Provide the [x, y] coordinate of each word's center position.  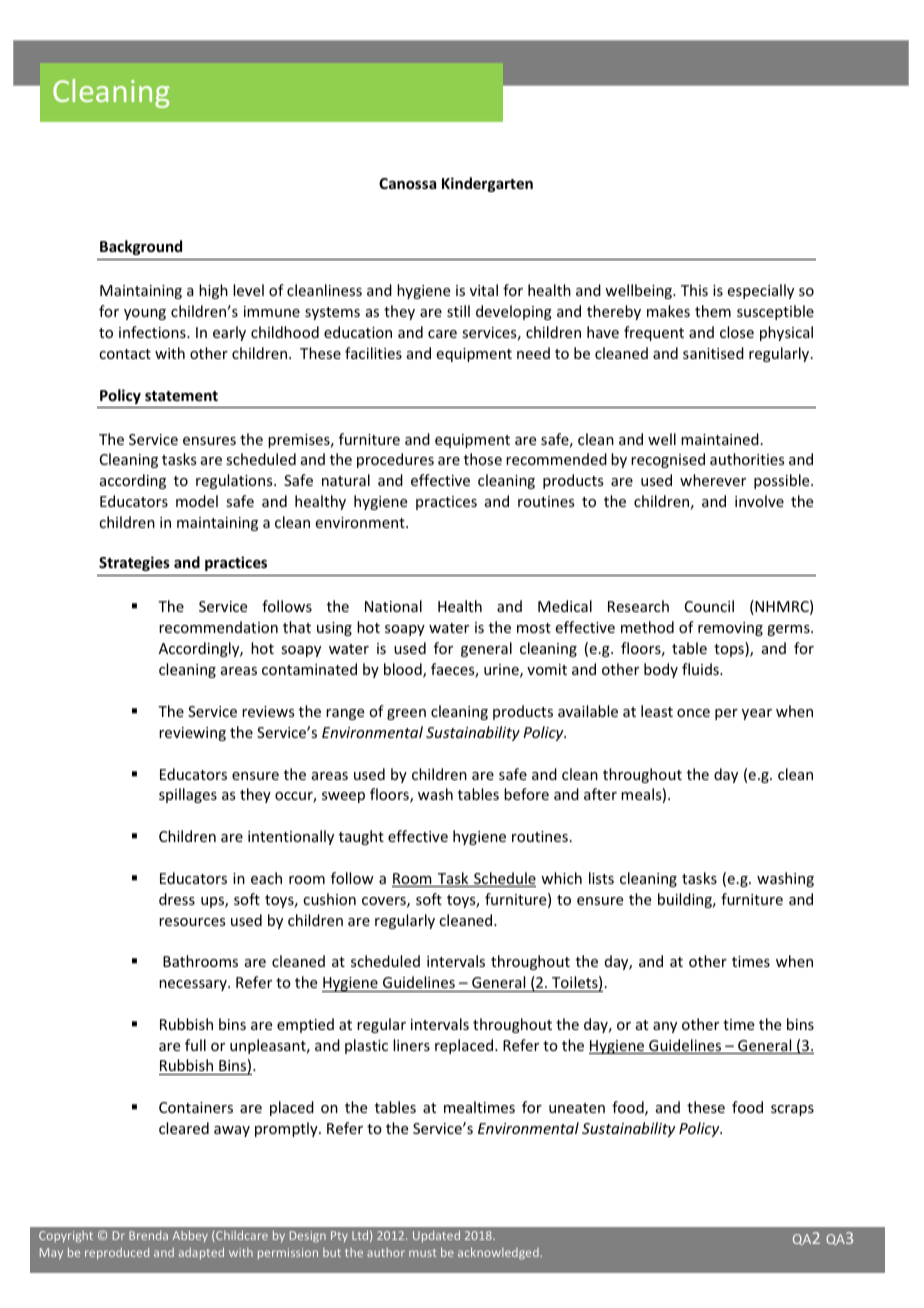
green [406, 714]
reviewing [192, 734]
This [694, 290]
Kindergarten [487, 184]
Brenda [148, 1235]
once [693, 713]
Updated [436, 1236]
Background [141, 247]
